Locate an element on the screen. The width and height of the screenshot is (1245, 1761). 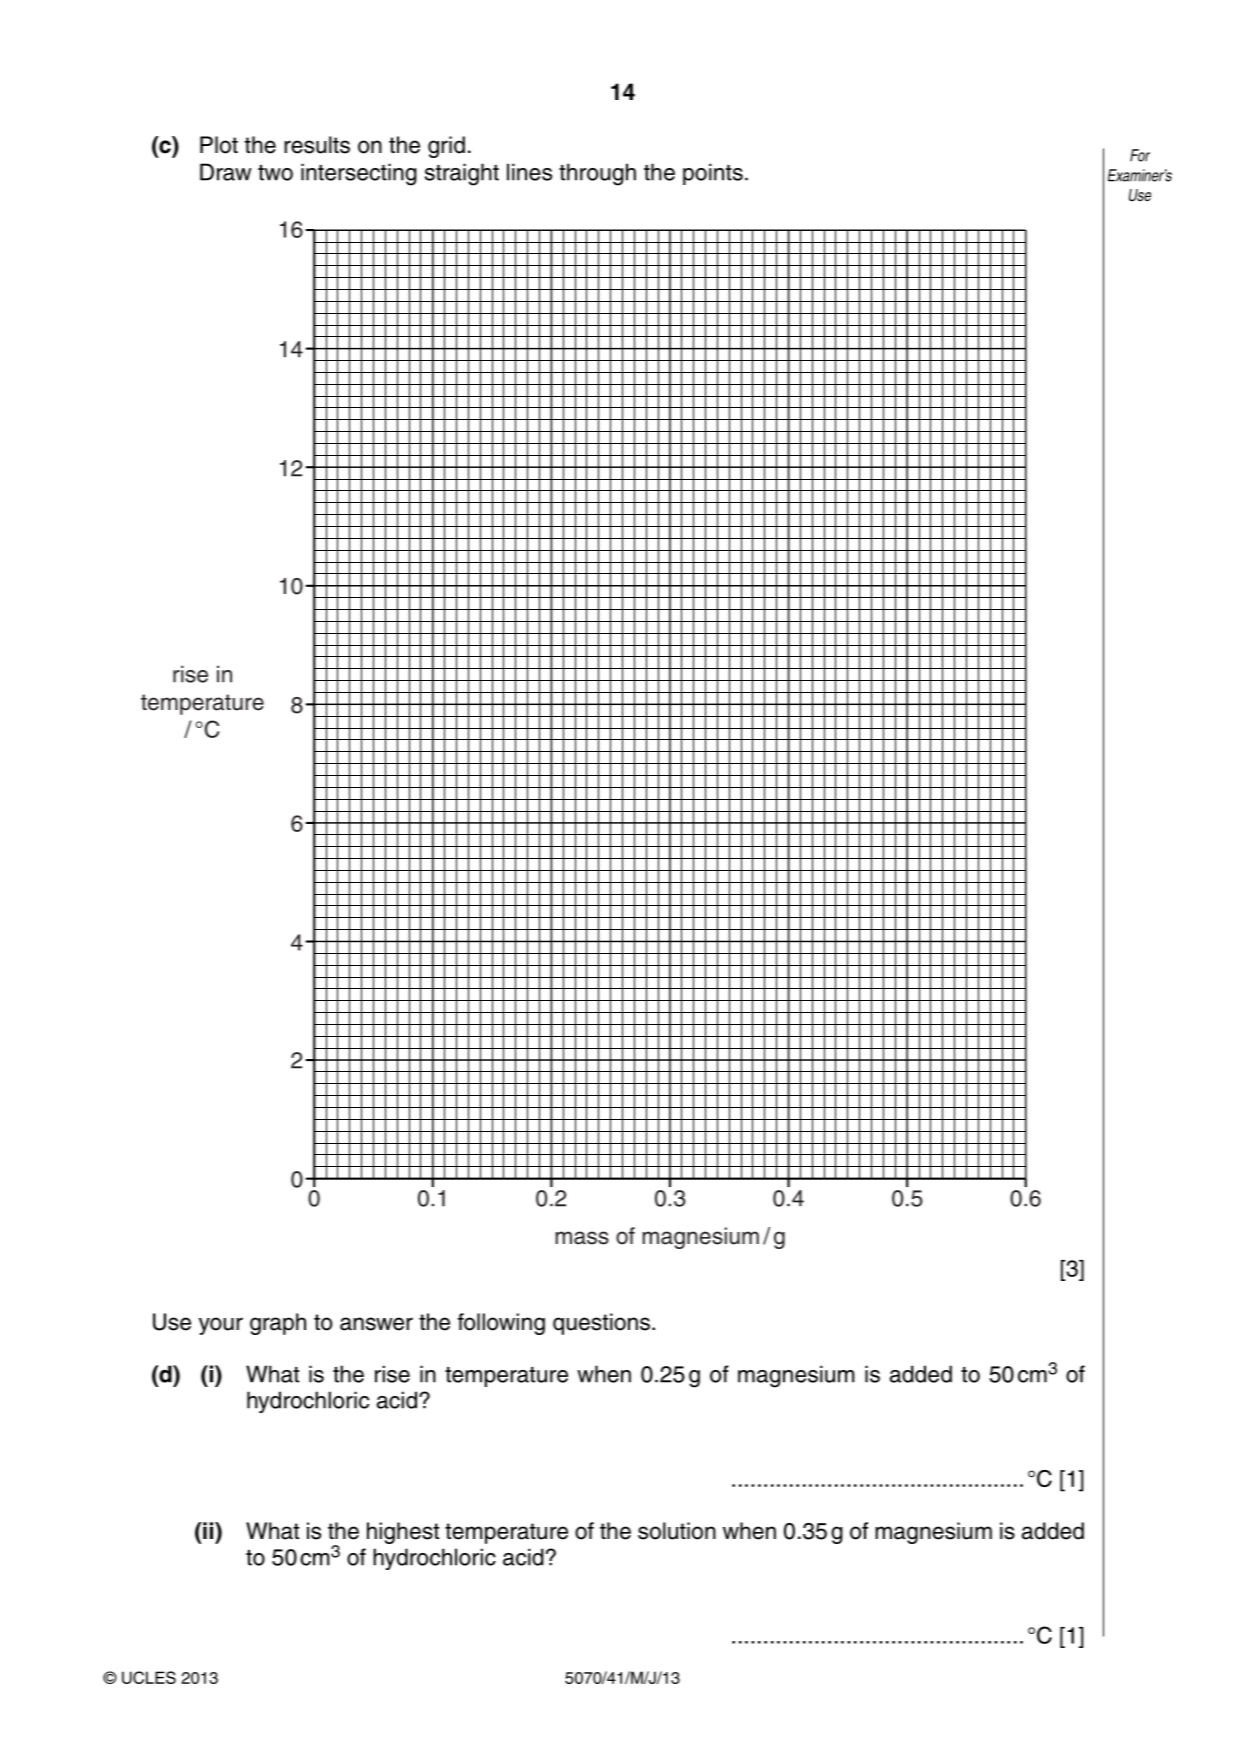
your is located at coordinates (221, 1326).
